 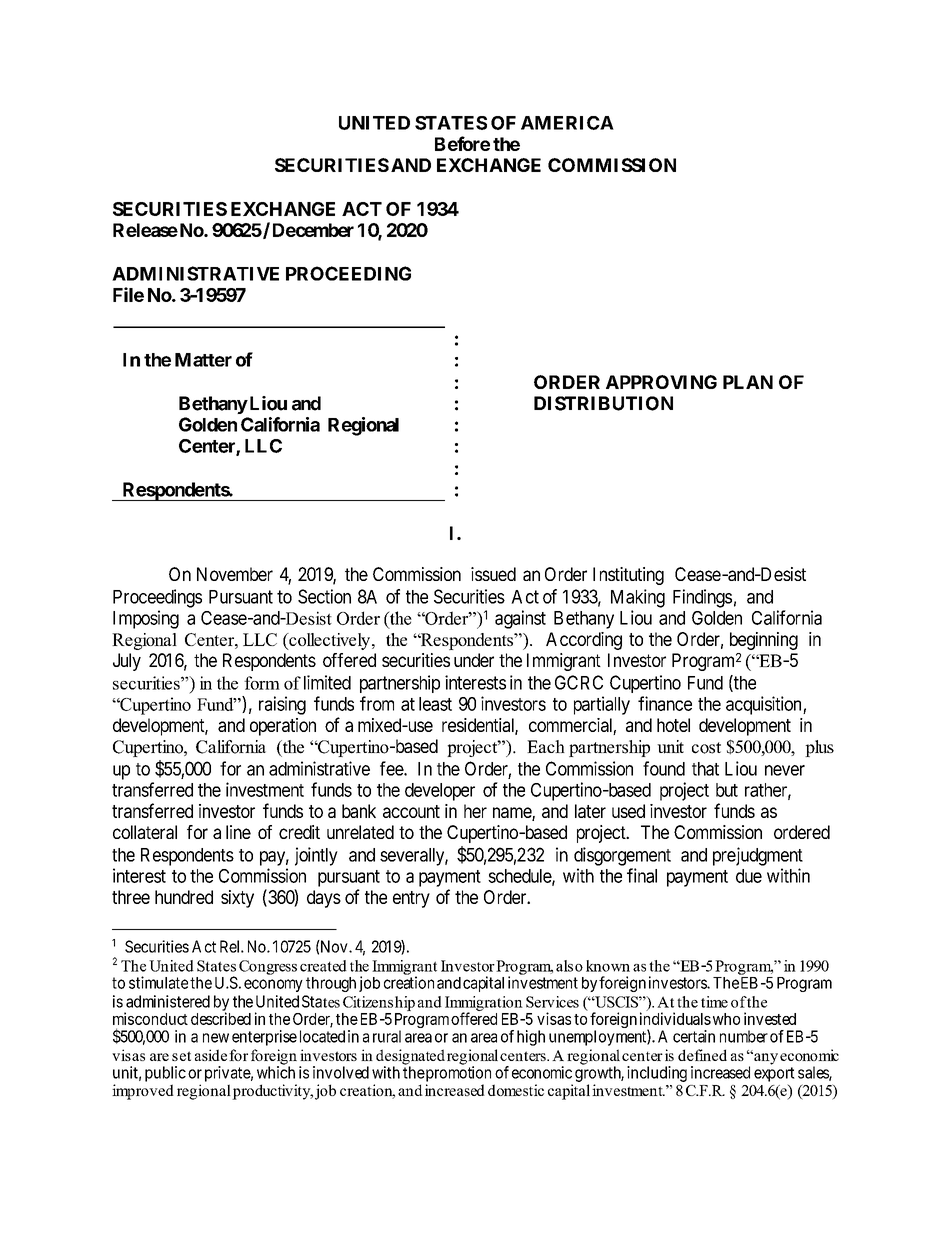 I want to click on DISTRIBUTION, so click(x=603, y=403).
